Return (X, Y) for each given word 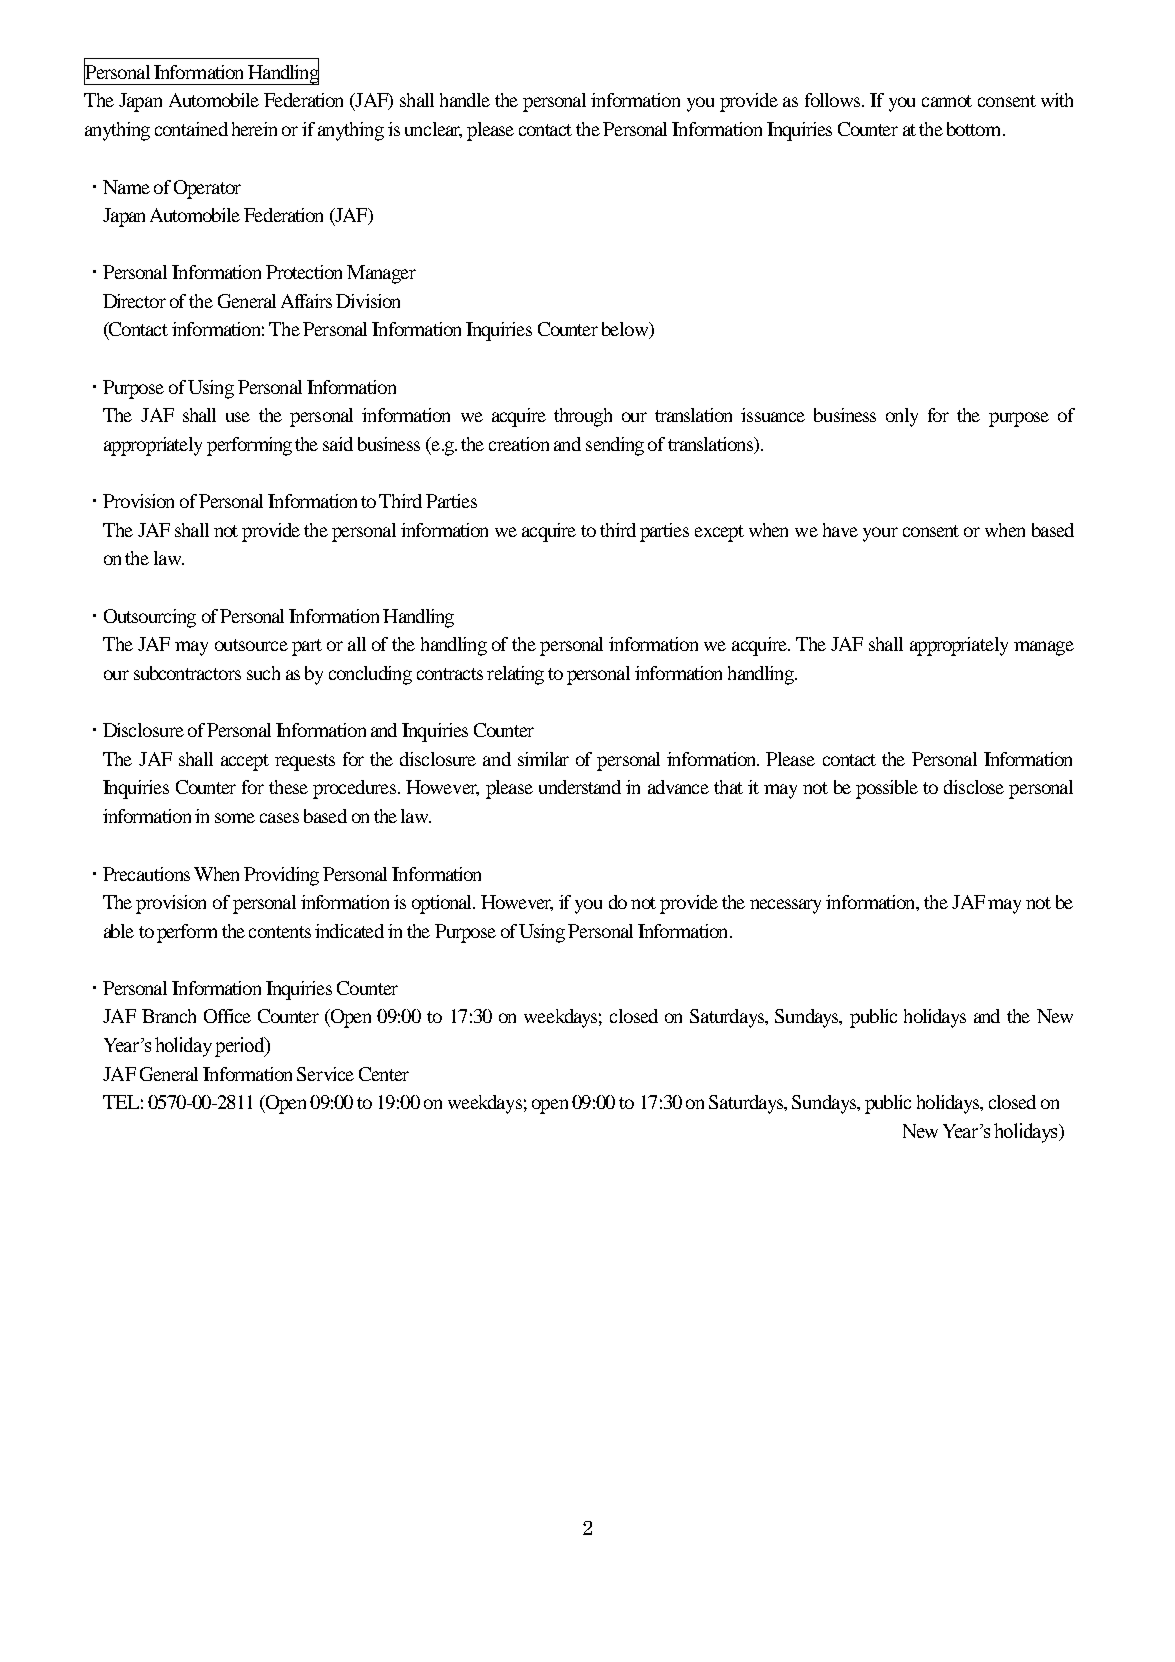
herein (254, 129)
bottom (975, 129)
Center (384, 1074)
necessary (785, 906)
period (241, 1047)
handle (465, 100)
